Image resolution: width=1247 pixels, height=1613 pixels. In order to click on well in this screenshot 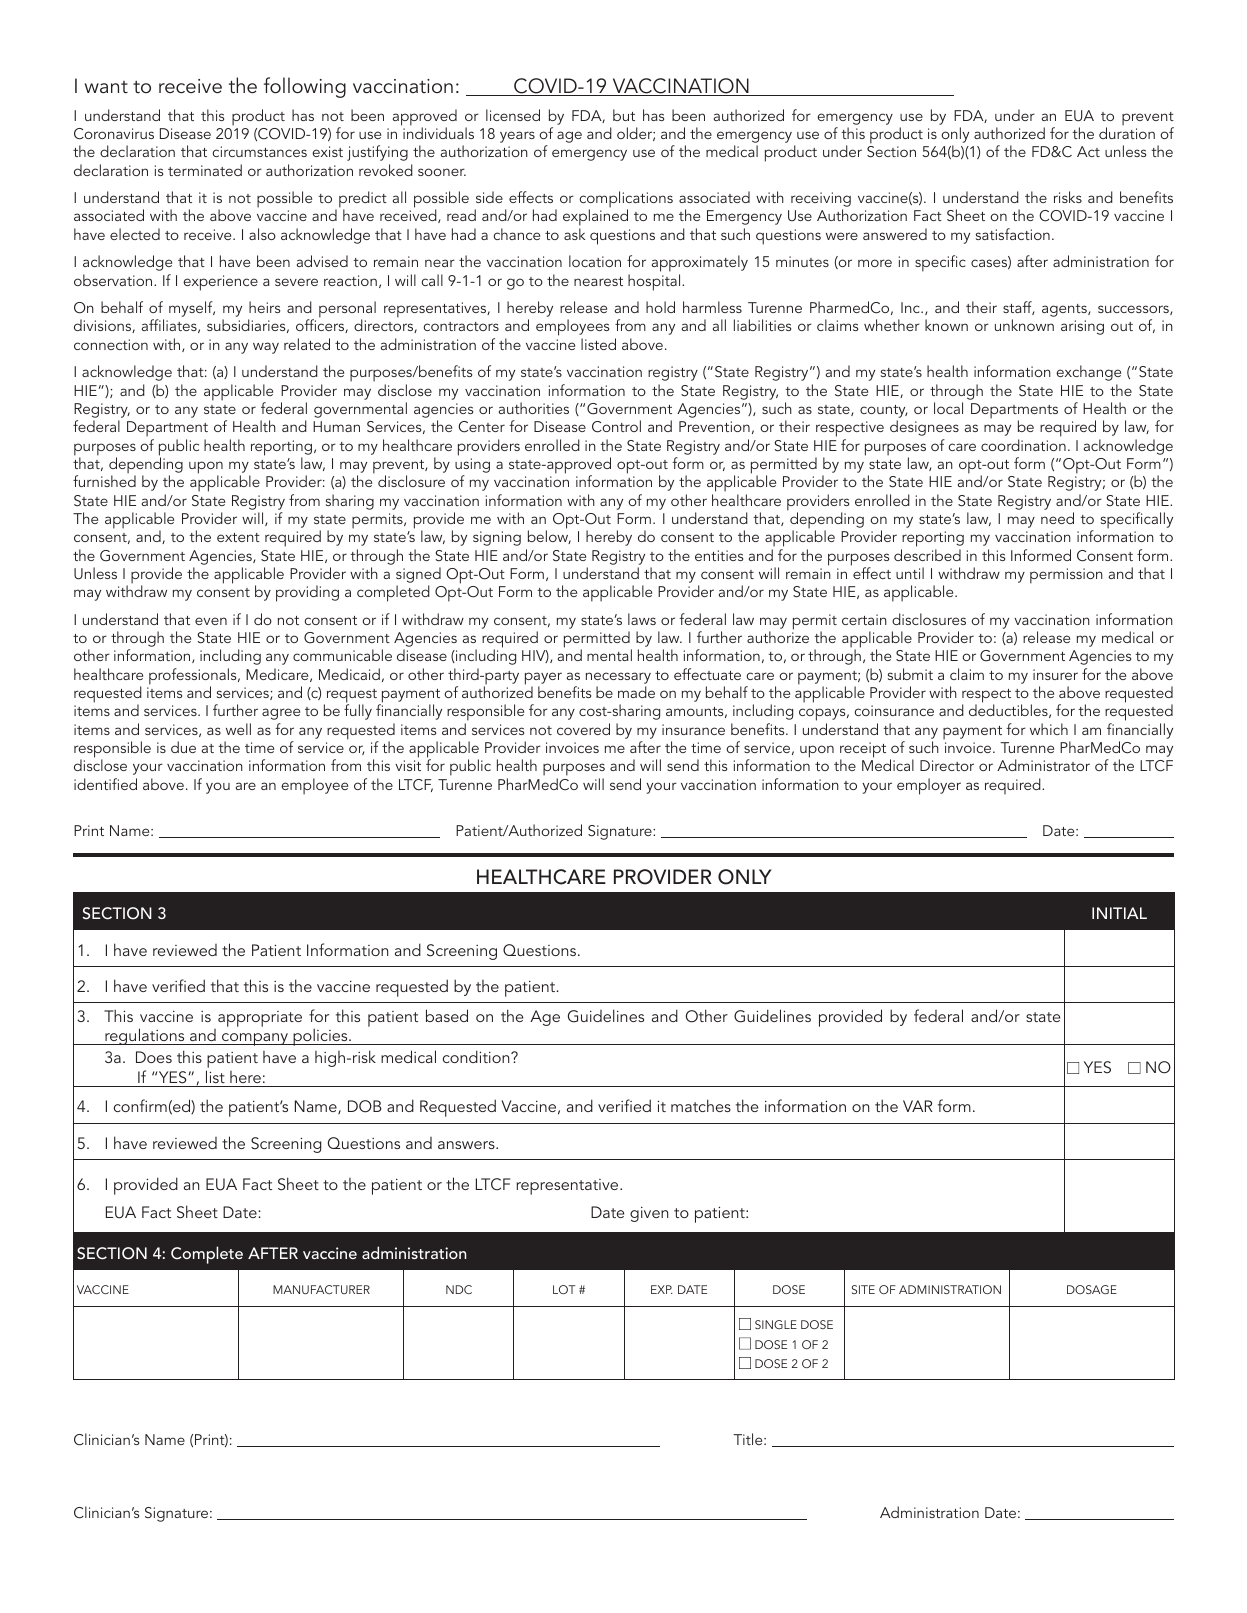, I will do `click(238, 729)`.
